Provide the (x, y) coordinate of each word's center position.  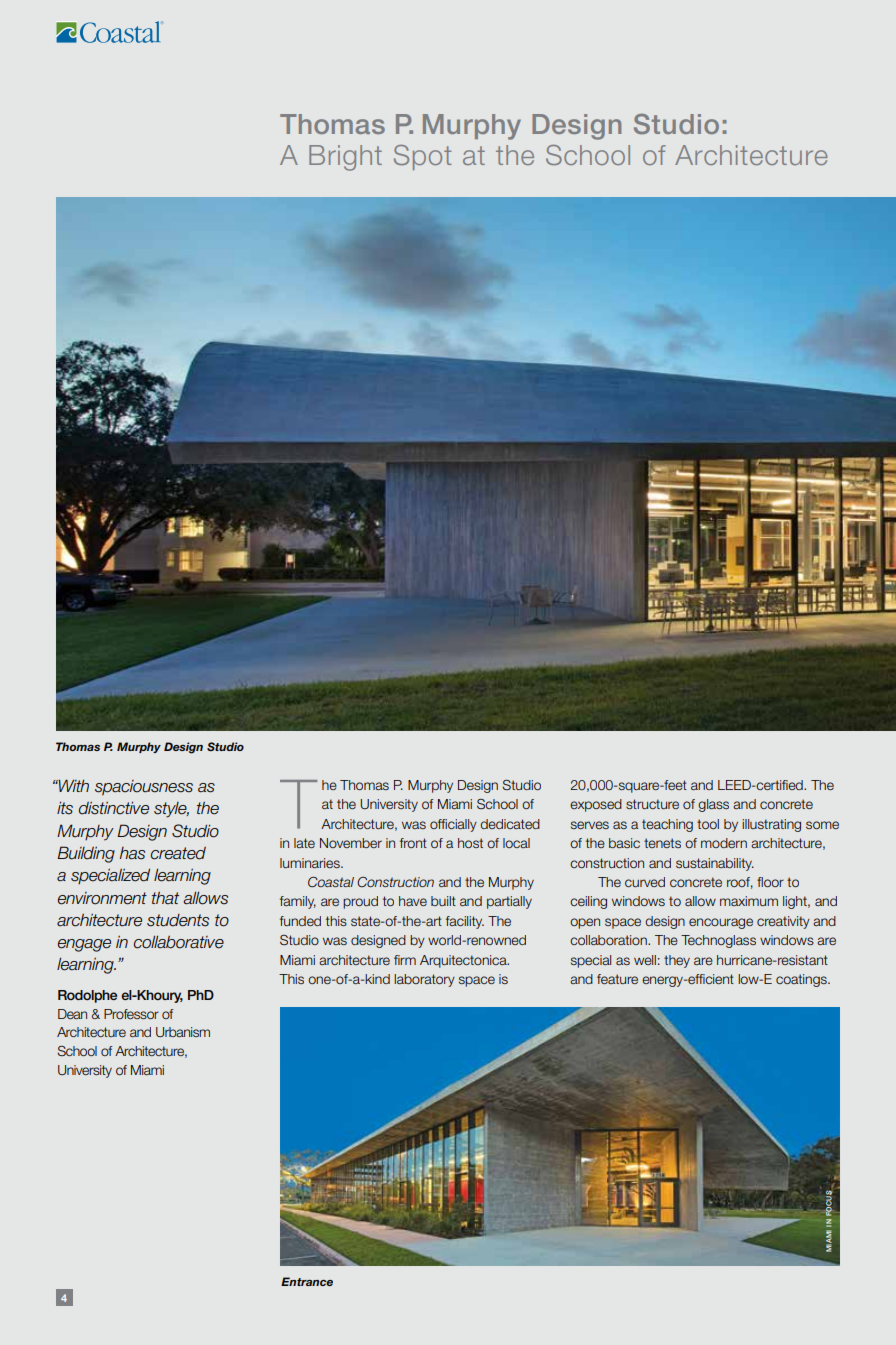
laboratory (424, 980)
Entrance (307, 1281)
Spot (422, 157)
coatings (802, 980)
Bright (345, 158)
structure (652, 804)
